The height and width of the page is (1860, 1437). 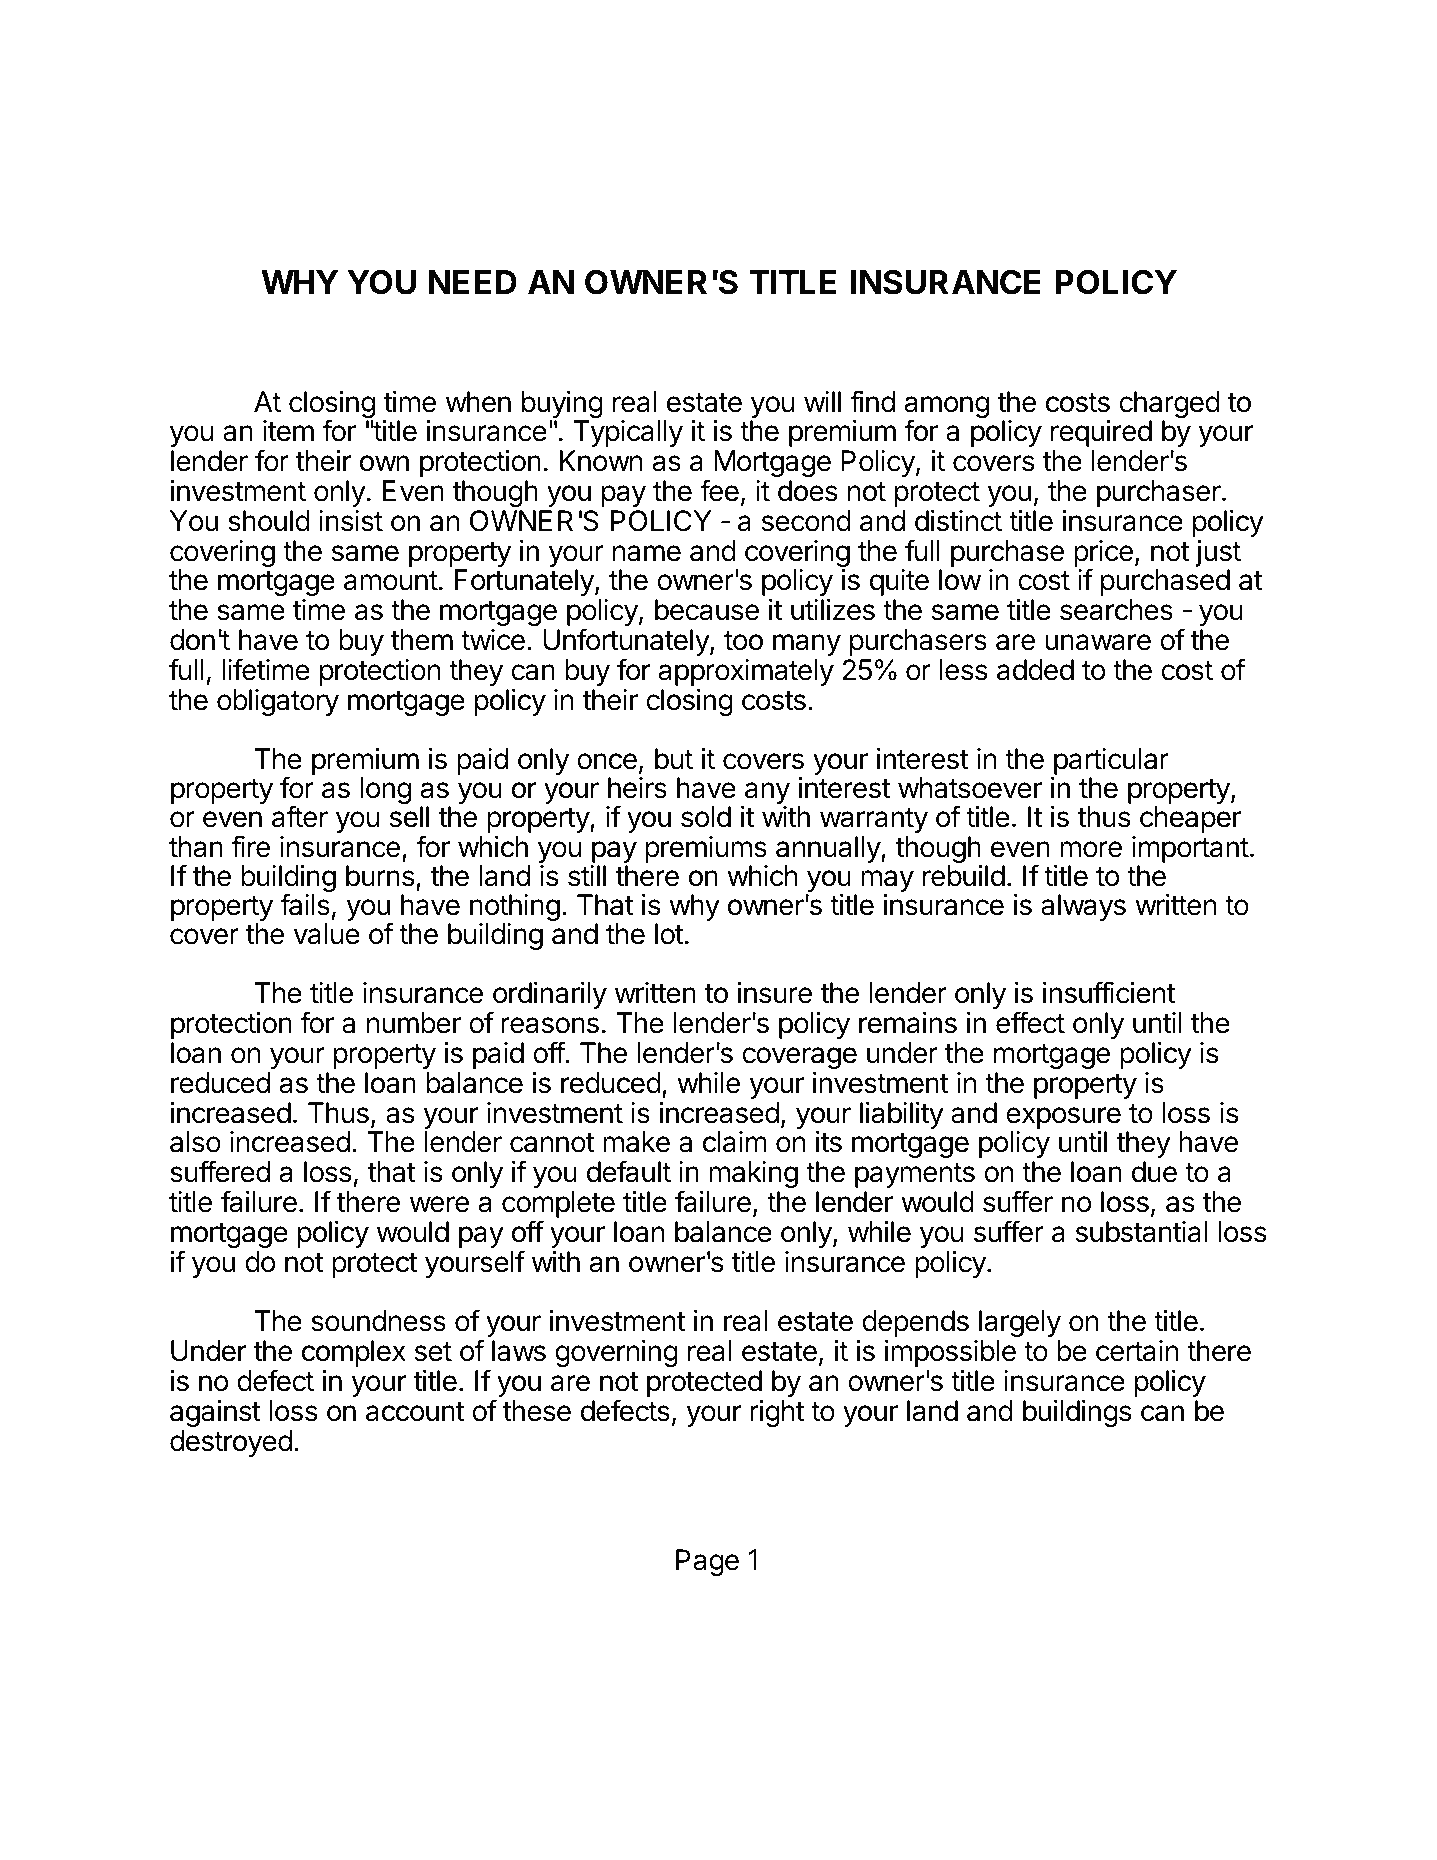 What do you see at coordinates (1083, 907) in the page?
I see `always` at bounding box center [1083, 907].
